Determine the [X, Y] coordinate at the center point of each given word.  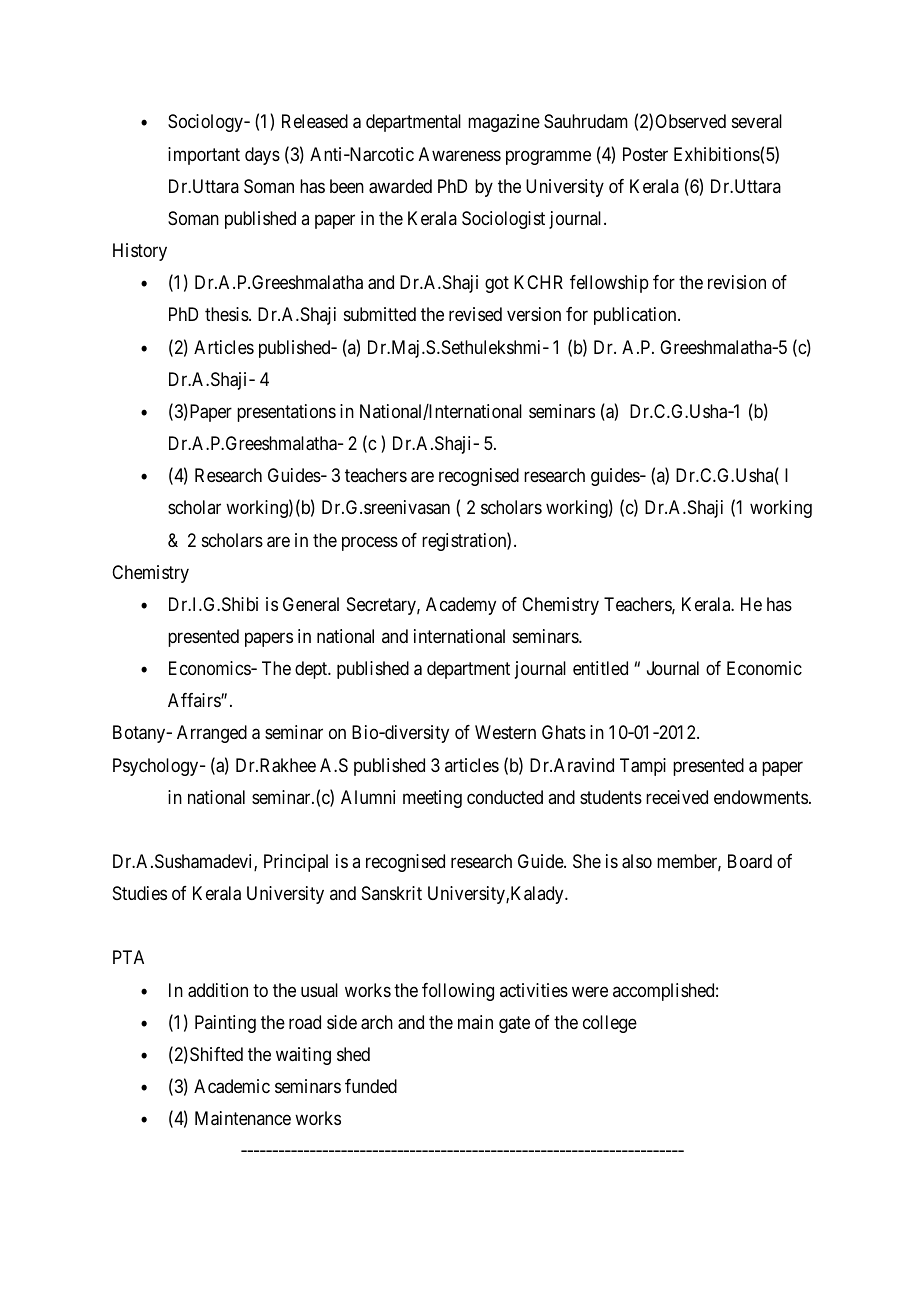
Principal [296, 863]
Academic [232, 1086]
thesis [227, 314]
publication [636, 316]
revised [475, 314]
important [204, 156]
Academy [461, 606]
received [677, 797]
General [311, 604]
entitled [600, 668]
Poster [645, 154]
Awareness [460, 154]
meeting [432, 799]
